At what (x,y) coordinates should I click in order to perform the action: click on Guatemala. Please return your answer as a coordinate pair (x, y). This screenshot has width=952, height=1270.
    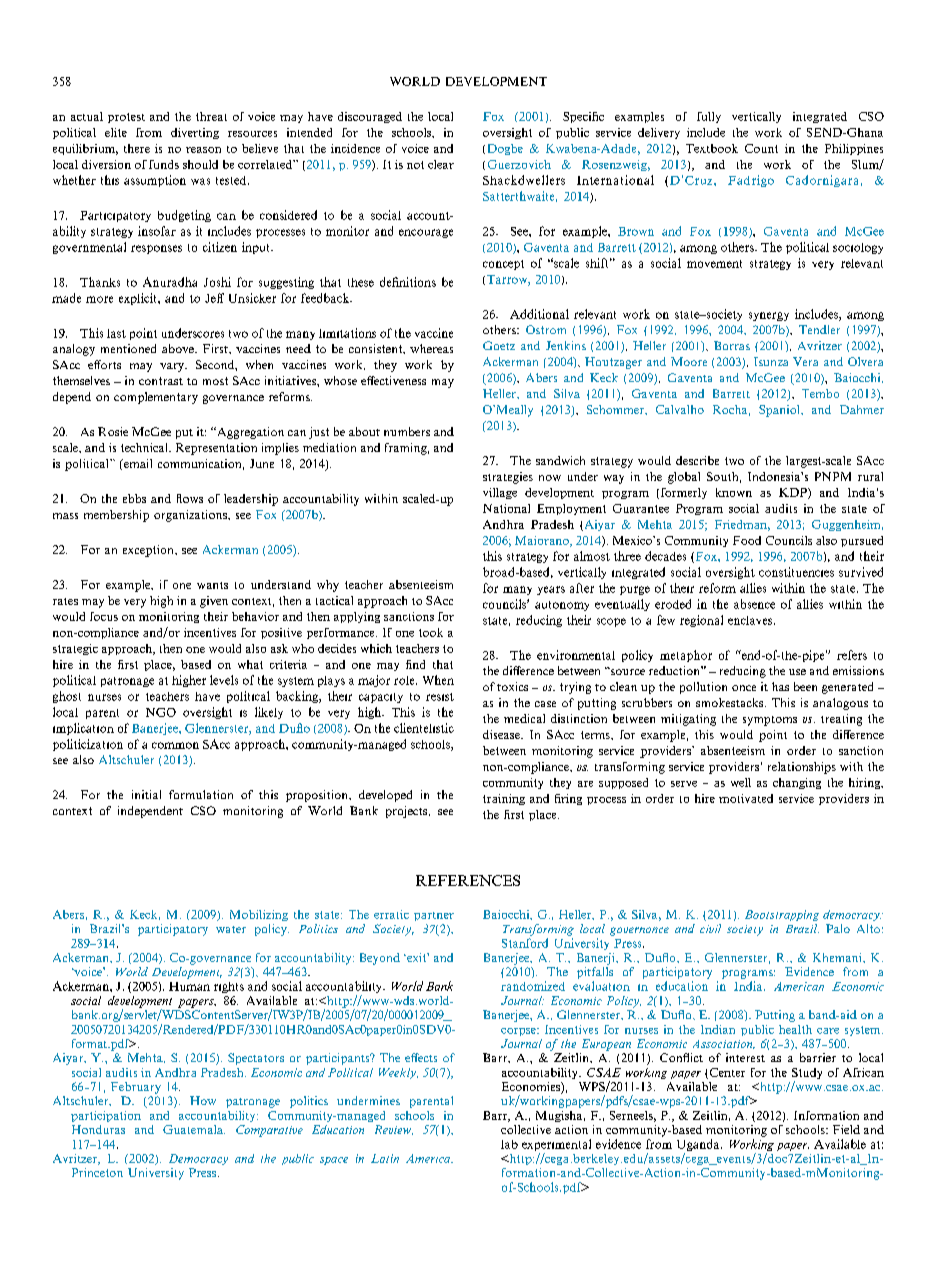
    Looking at the image, I should click on (194, 1129).
